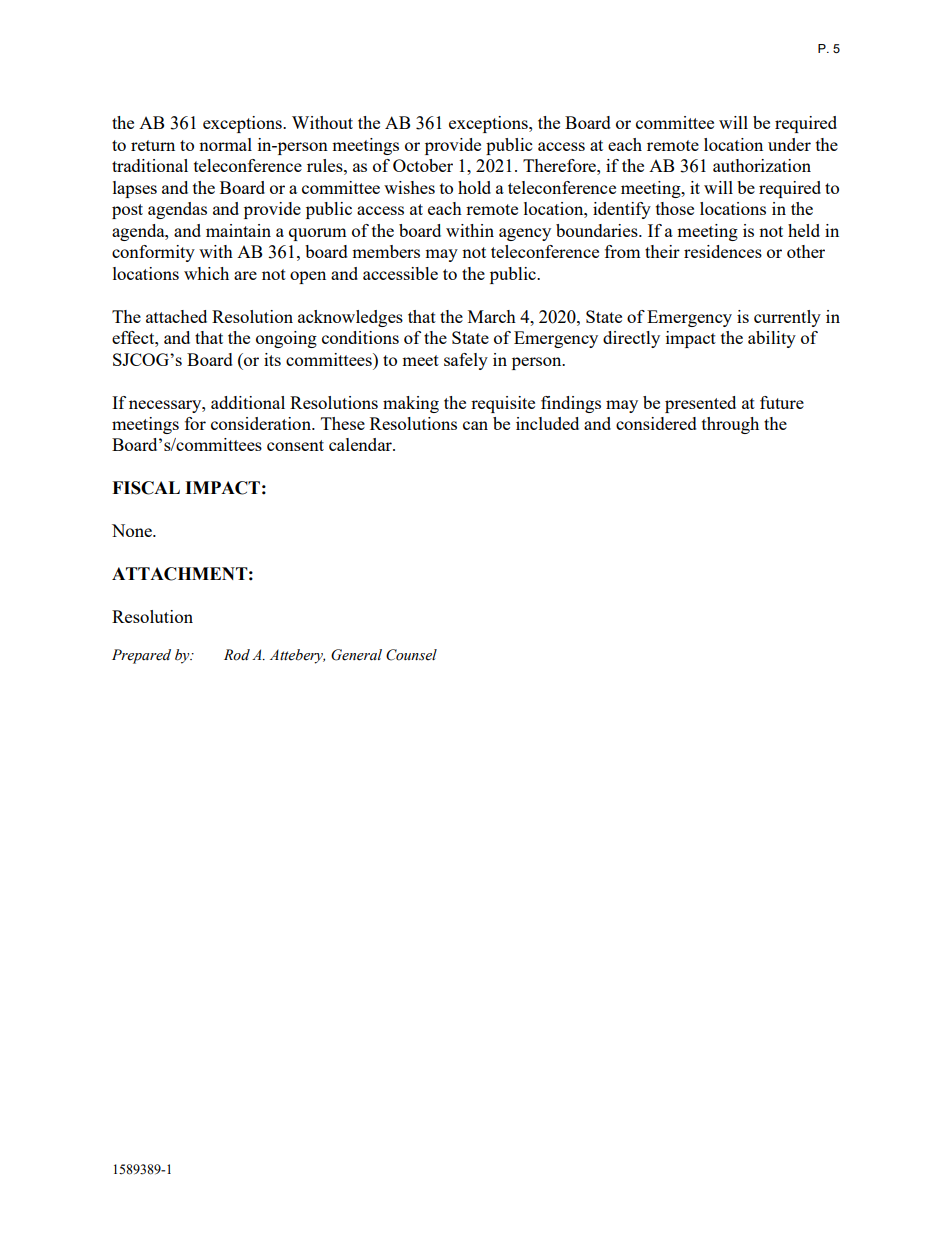 The image size is (952, 1233). Describe the element at coordinates (700, 404) in the screenshot. I see `presented` at that location.
